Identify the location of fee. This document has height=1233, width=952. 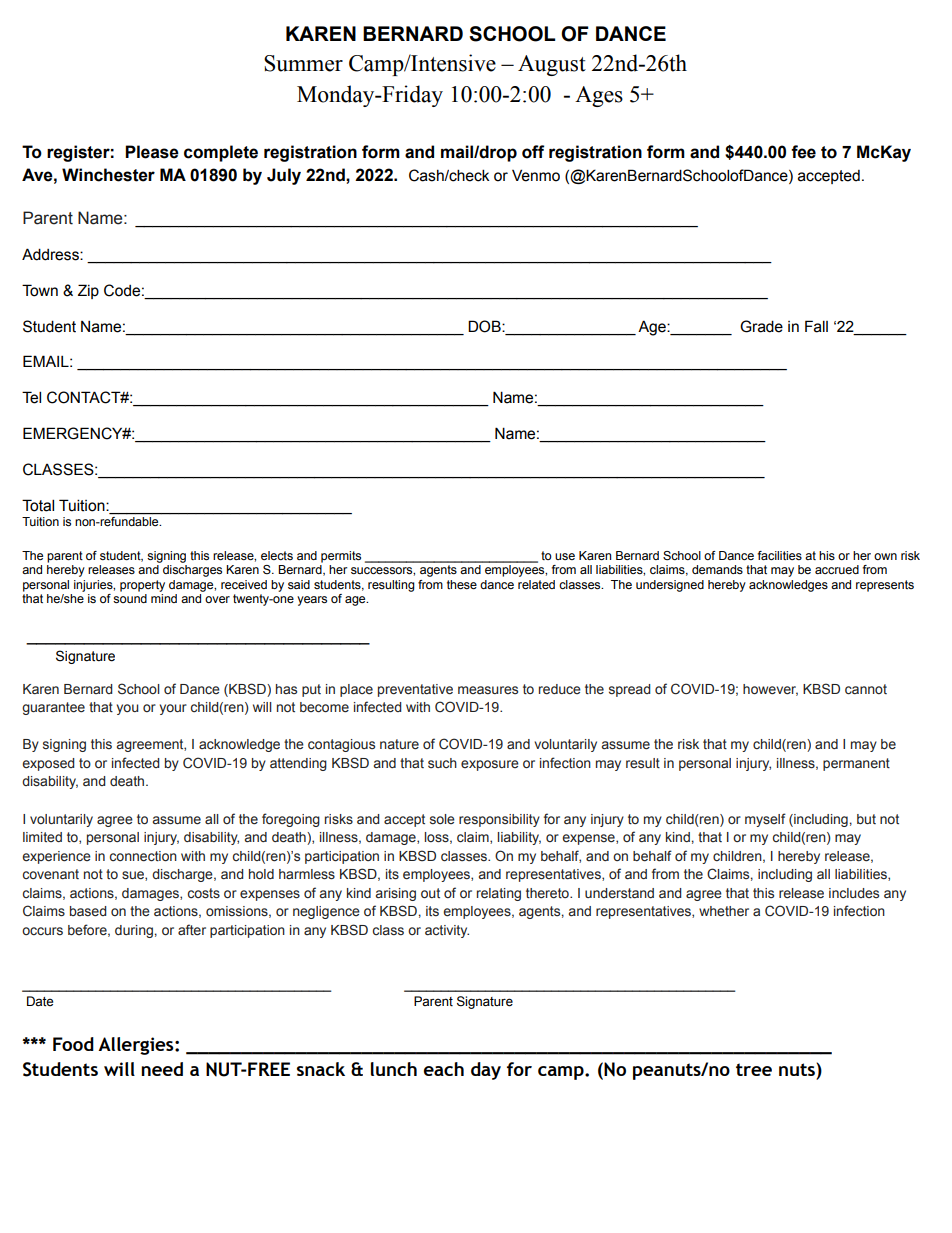
(803, 152).
